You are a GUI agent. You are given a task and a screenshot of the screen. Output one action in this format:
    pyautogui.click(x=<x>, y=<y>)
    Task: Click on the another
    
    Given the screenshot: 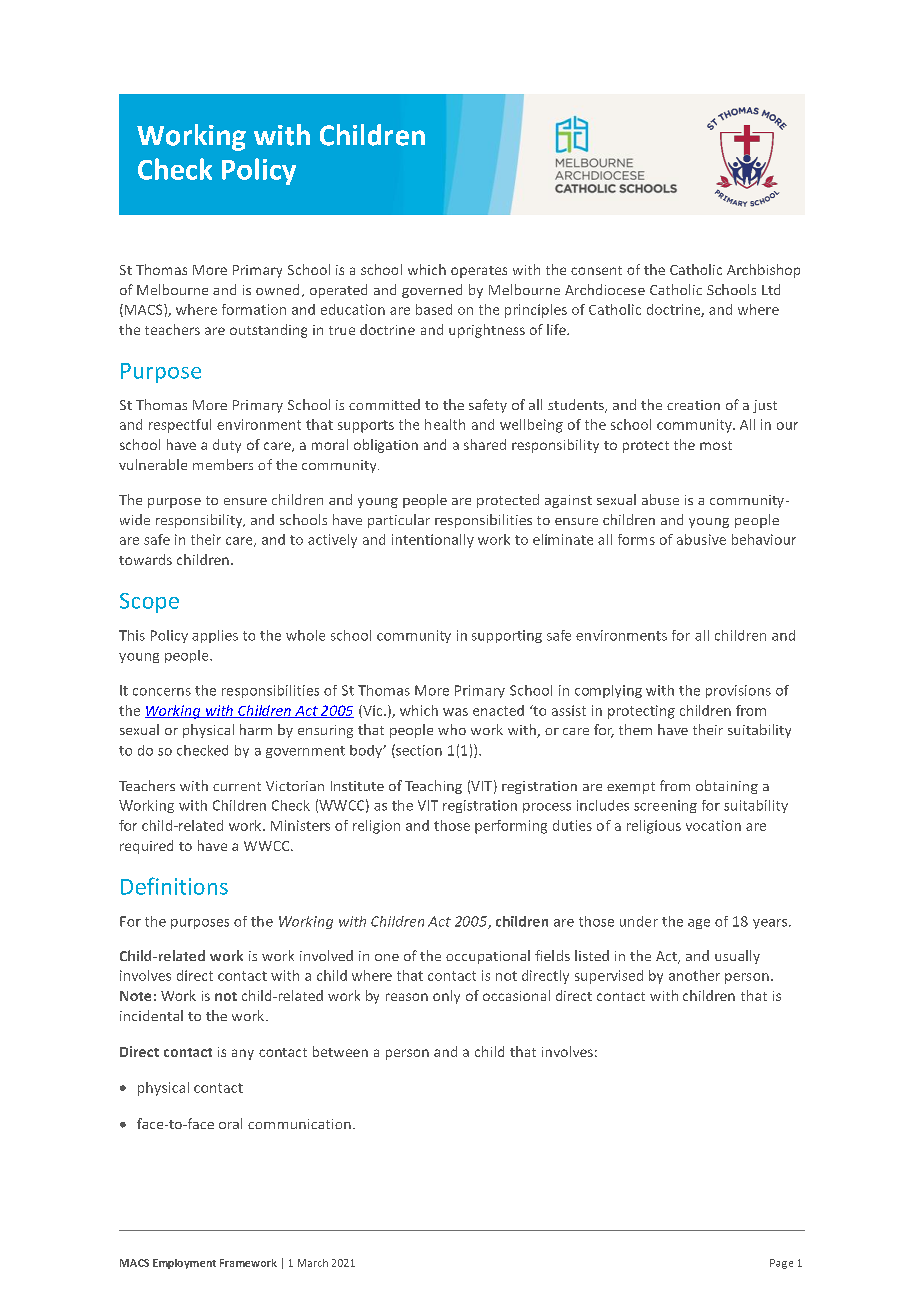 What is the action you would take?
    pyautogui.click(x=694, y=975)
